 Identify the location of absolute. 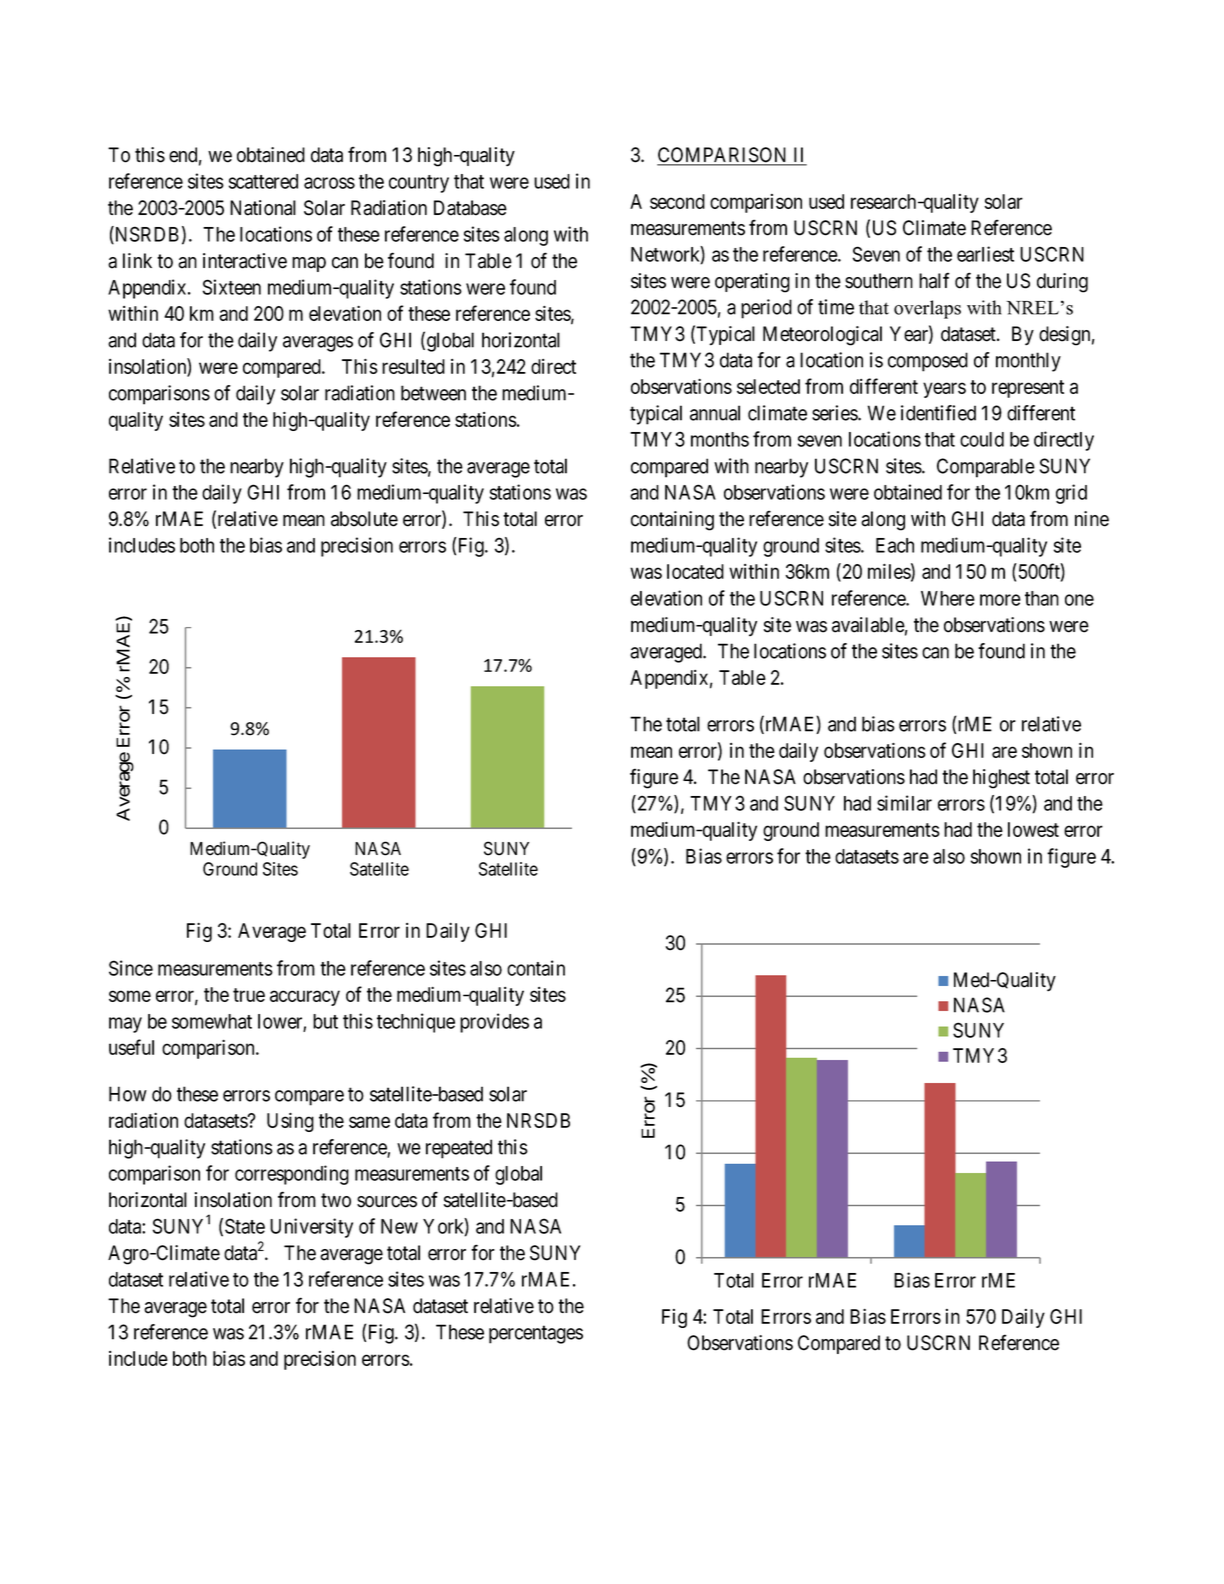
(364, 519).
